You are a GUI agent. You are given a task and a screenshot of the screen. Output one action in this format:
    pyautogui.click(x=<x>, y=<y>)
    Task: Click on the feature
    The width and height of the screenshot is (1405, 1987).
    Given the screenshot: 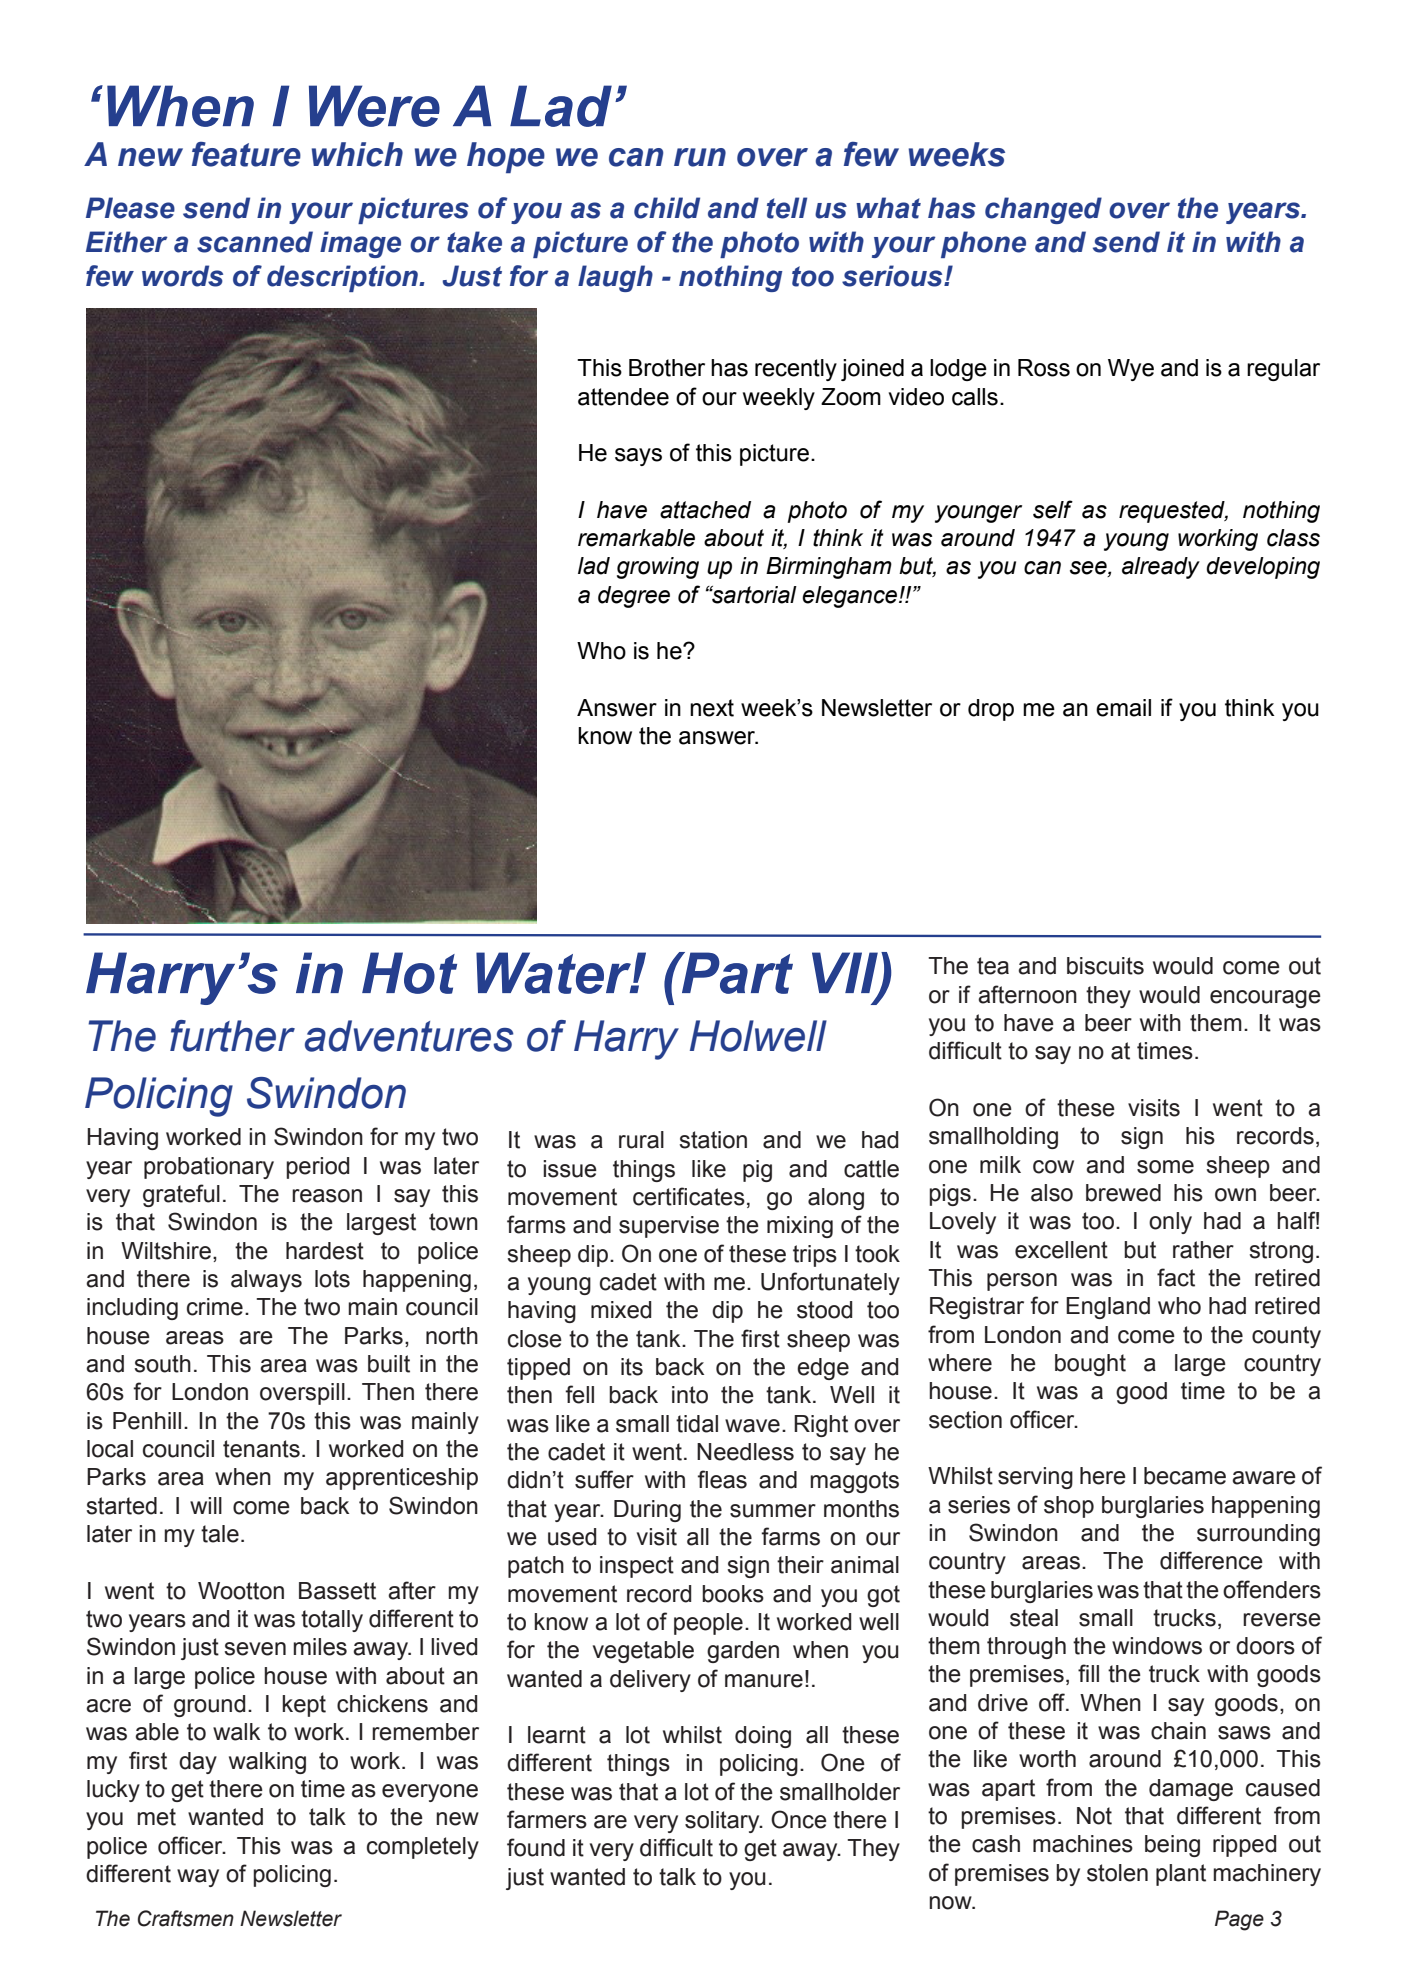 What is the action you would take?
    pyautogui.click(x=246, y=154)
